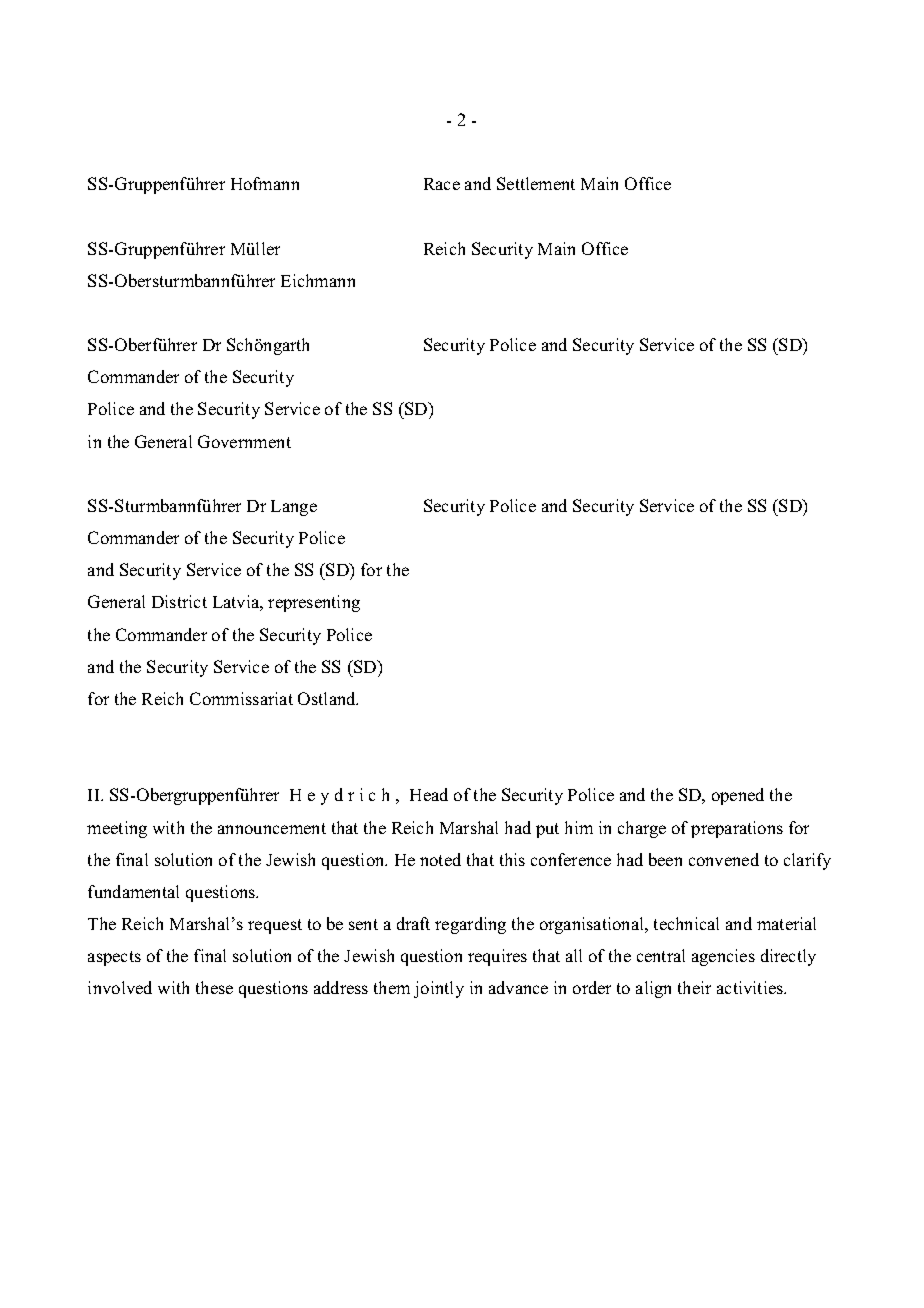 The image size is (924, 1308). I want to click on Lange, so click(294, 508).
